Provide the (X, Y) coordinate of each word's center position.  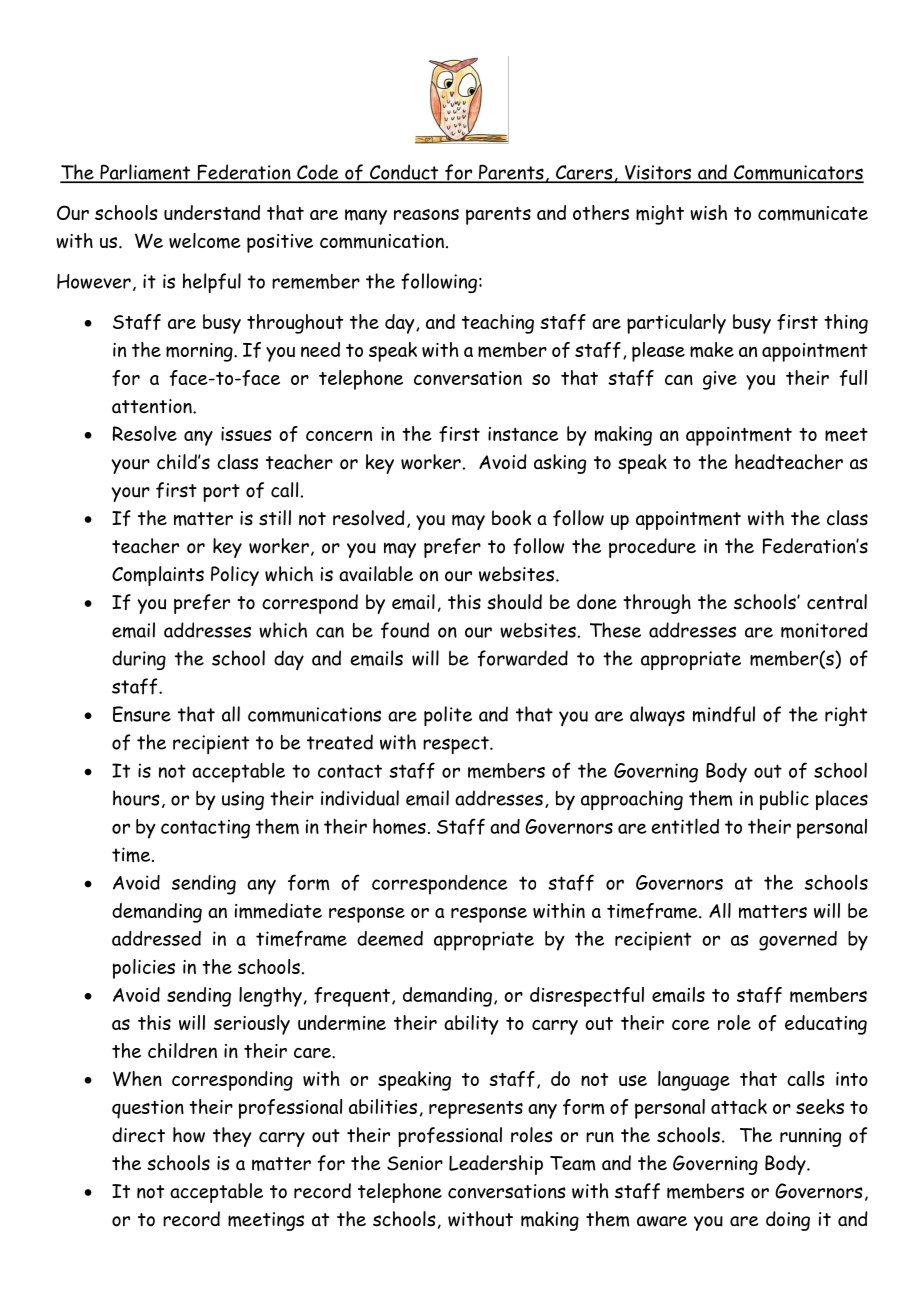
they (232, 1137)
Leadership (496, 1165)
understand (212, 212)
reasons (426, 214)
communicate (813, 213)
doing (788, 1221)
